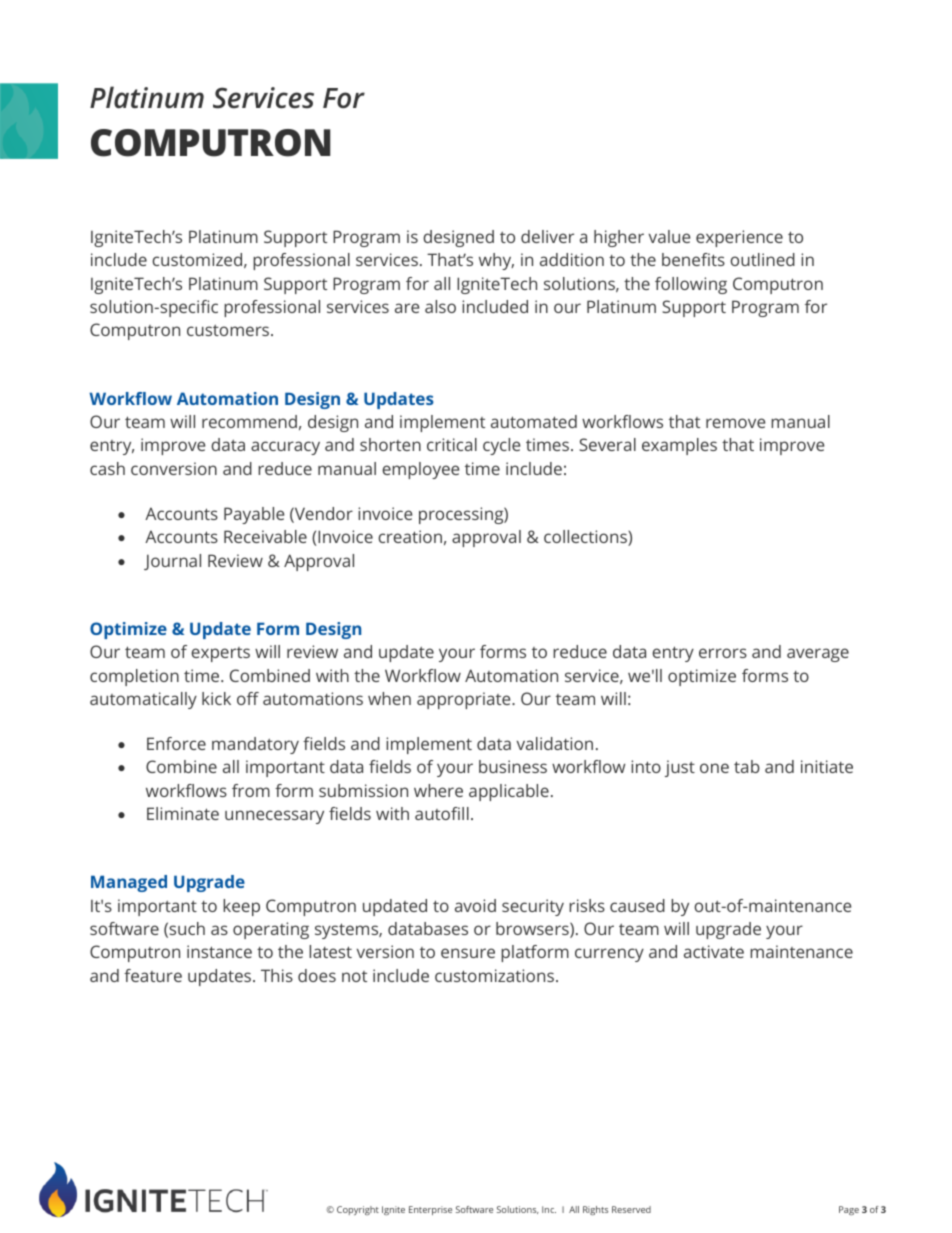 This screenshot has height=1233, width=952. What do you see at coordinates (358, 1210) in the screenshot?
I see `Copyright` at bounding box center [358, 1210].
